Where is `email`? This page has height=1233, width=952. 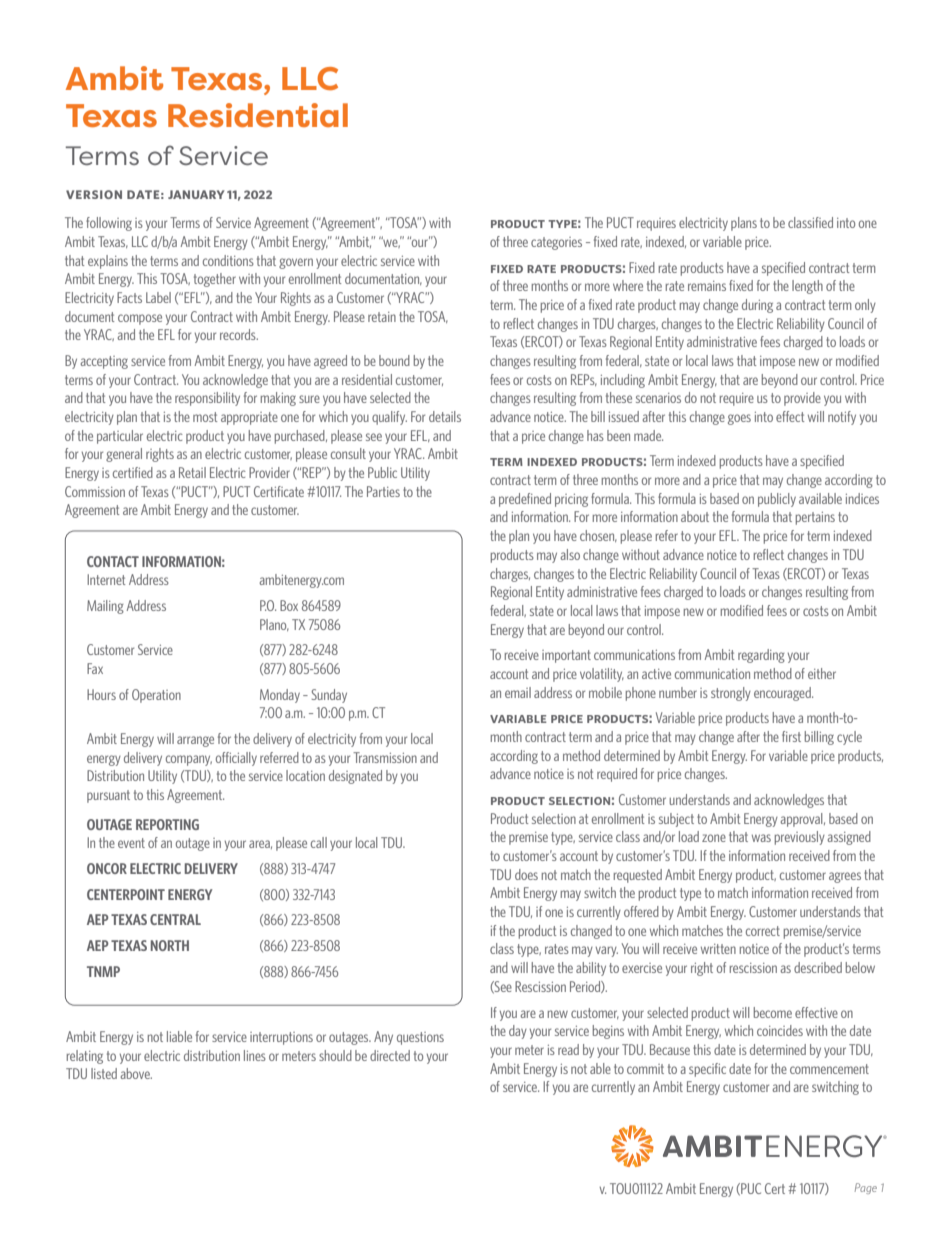 email is located at coordinates (518, 692).
